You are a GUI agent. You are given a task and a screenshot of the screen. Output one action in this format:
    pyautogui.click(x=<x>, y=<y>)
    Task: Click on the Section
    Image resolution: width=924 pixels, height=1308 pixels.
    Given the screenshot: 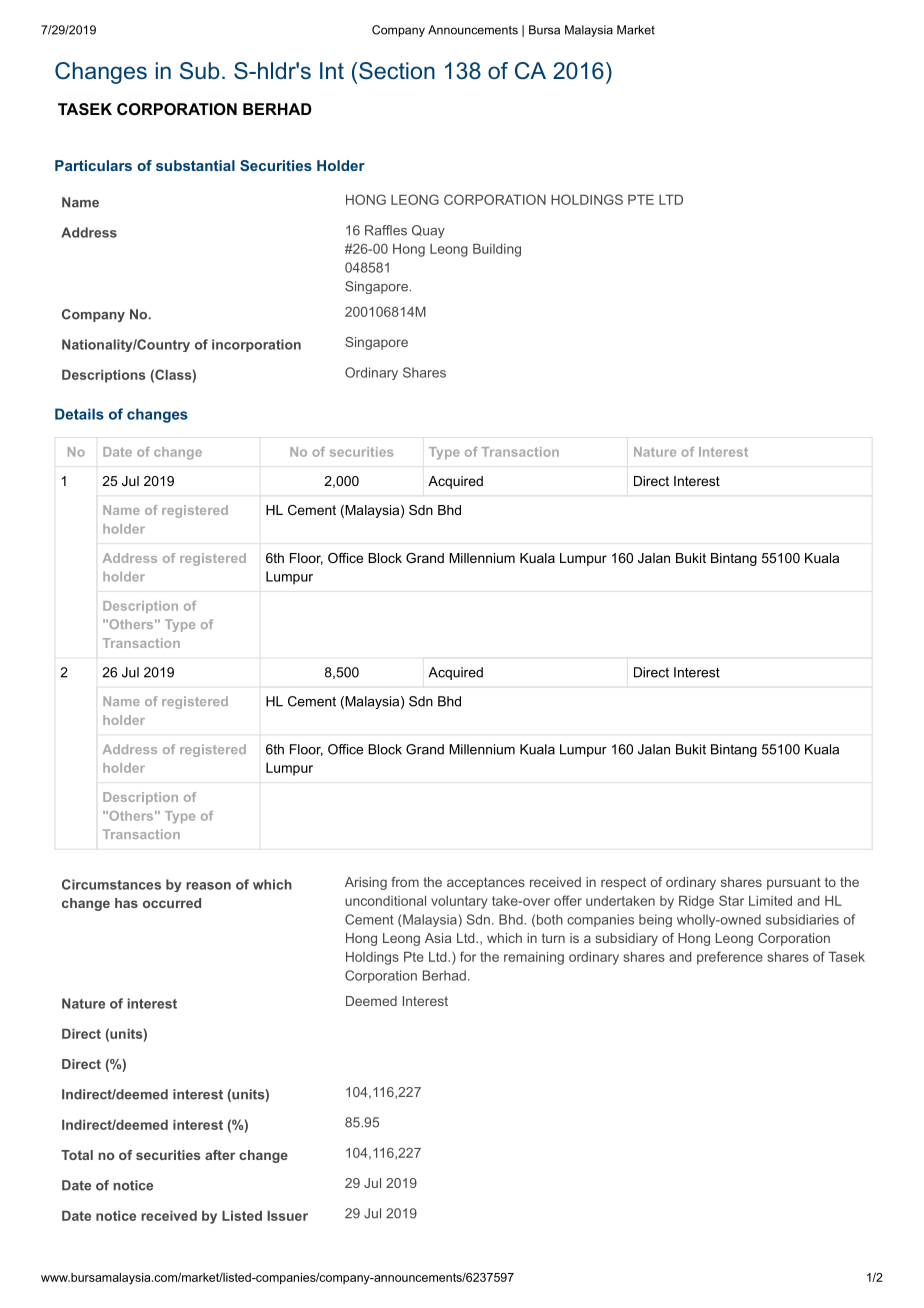 What is the action you would take?
    pyautogui.click(x=397, y=71)
